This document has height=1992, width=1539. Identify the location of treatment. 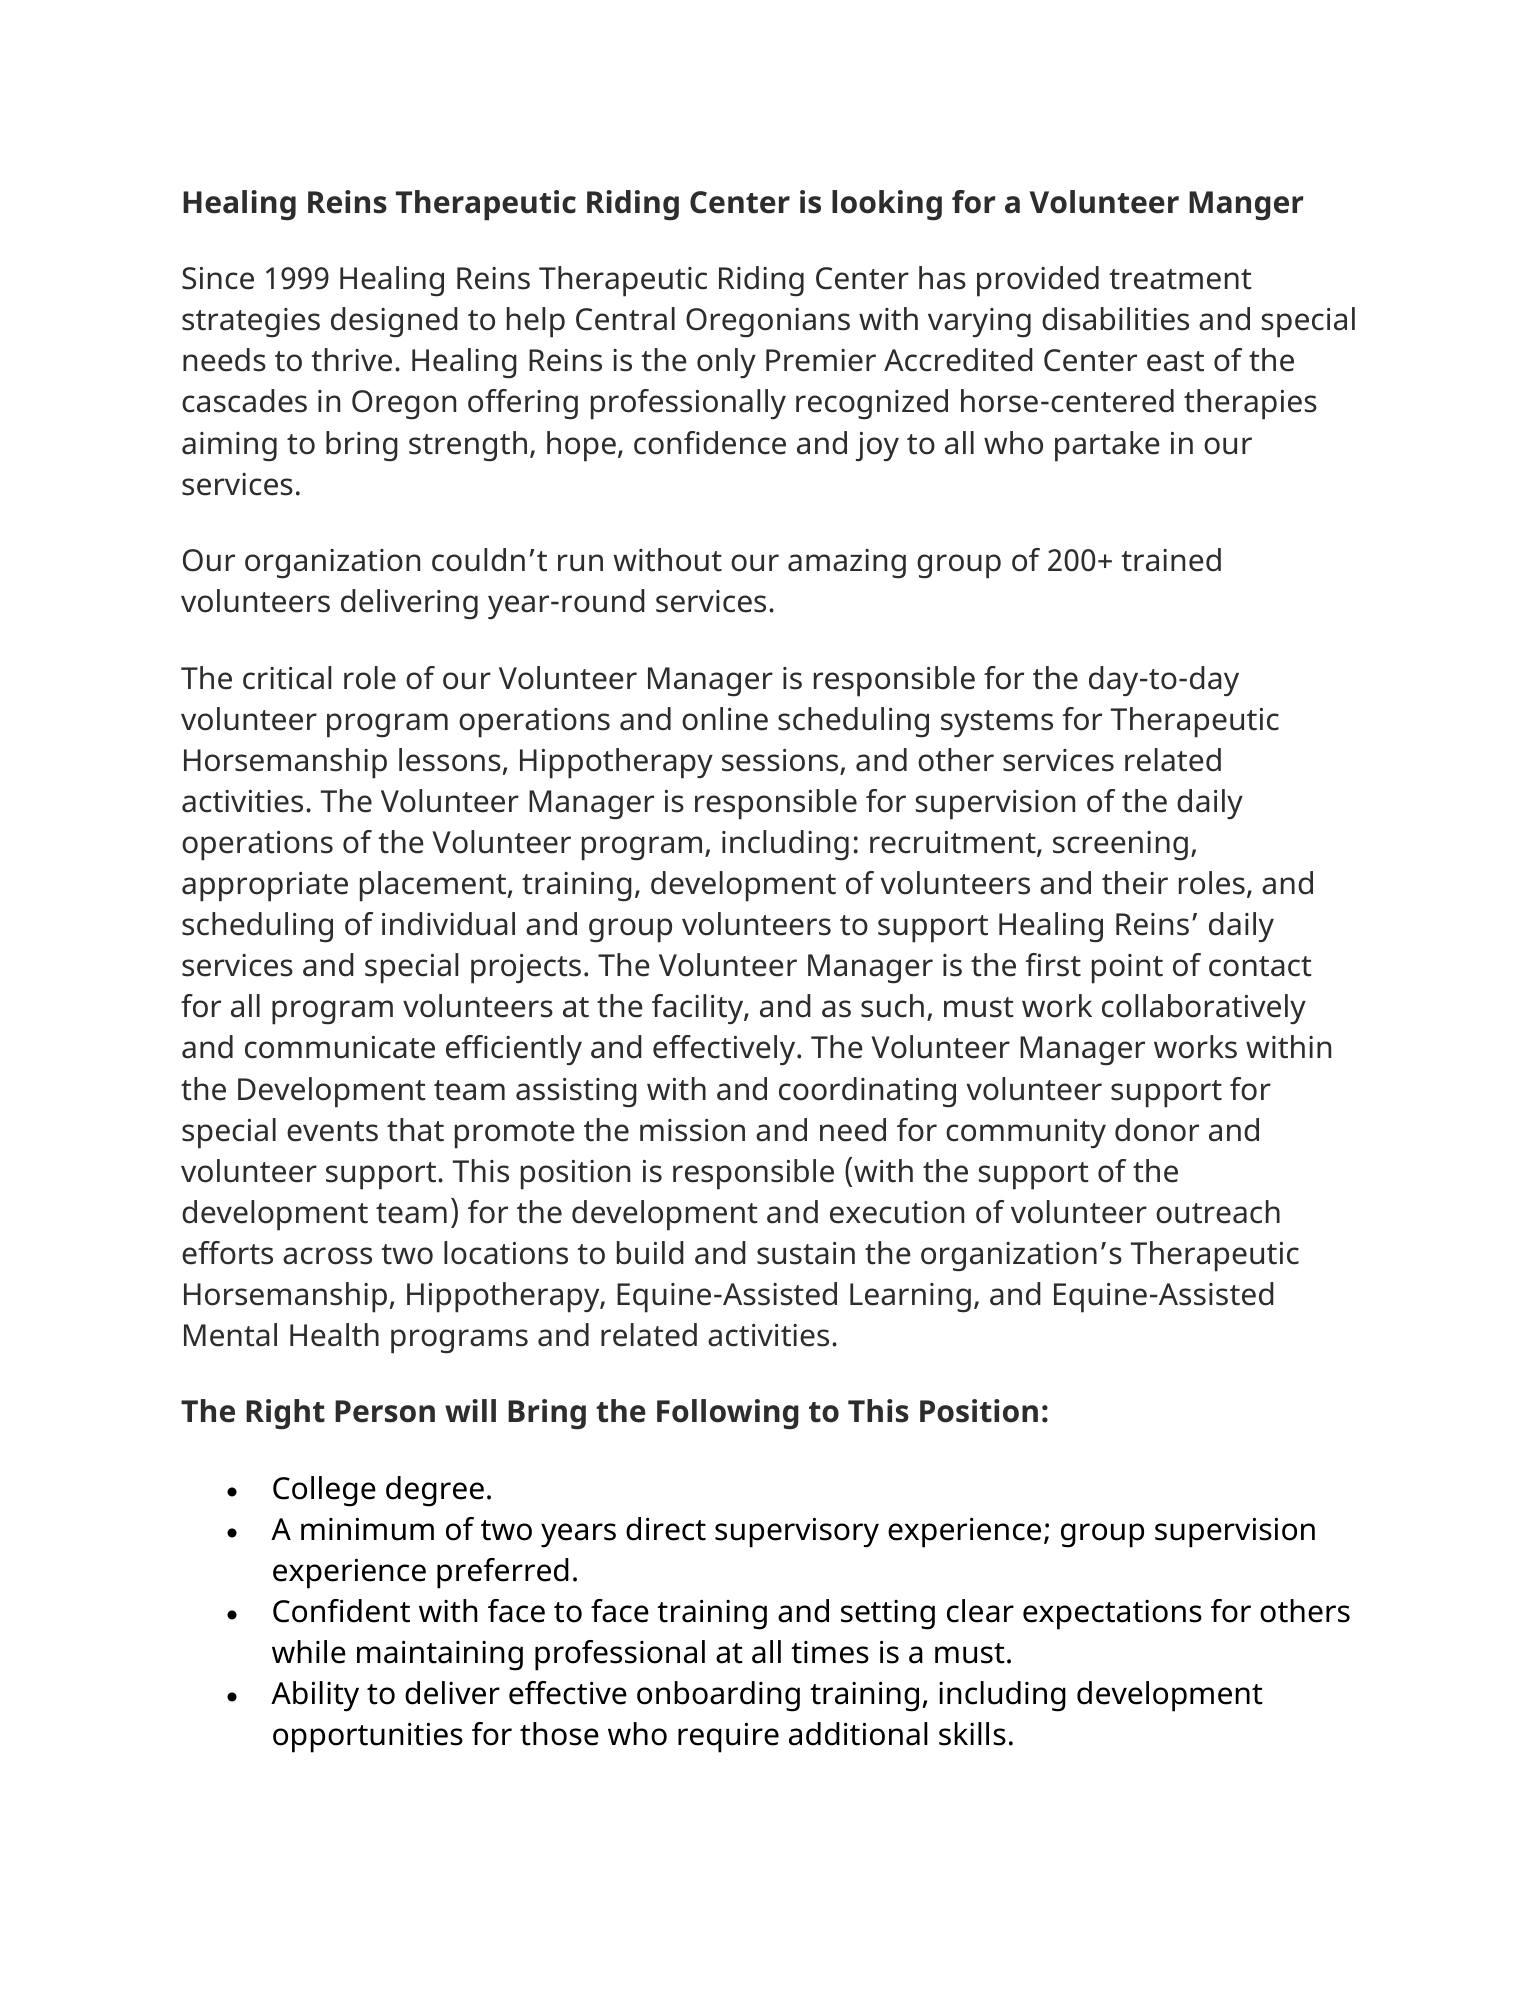
(1180, 279).
